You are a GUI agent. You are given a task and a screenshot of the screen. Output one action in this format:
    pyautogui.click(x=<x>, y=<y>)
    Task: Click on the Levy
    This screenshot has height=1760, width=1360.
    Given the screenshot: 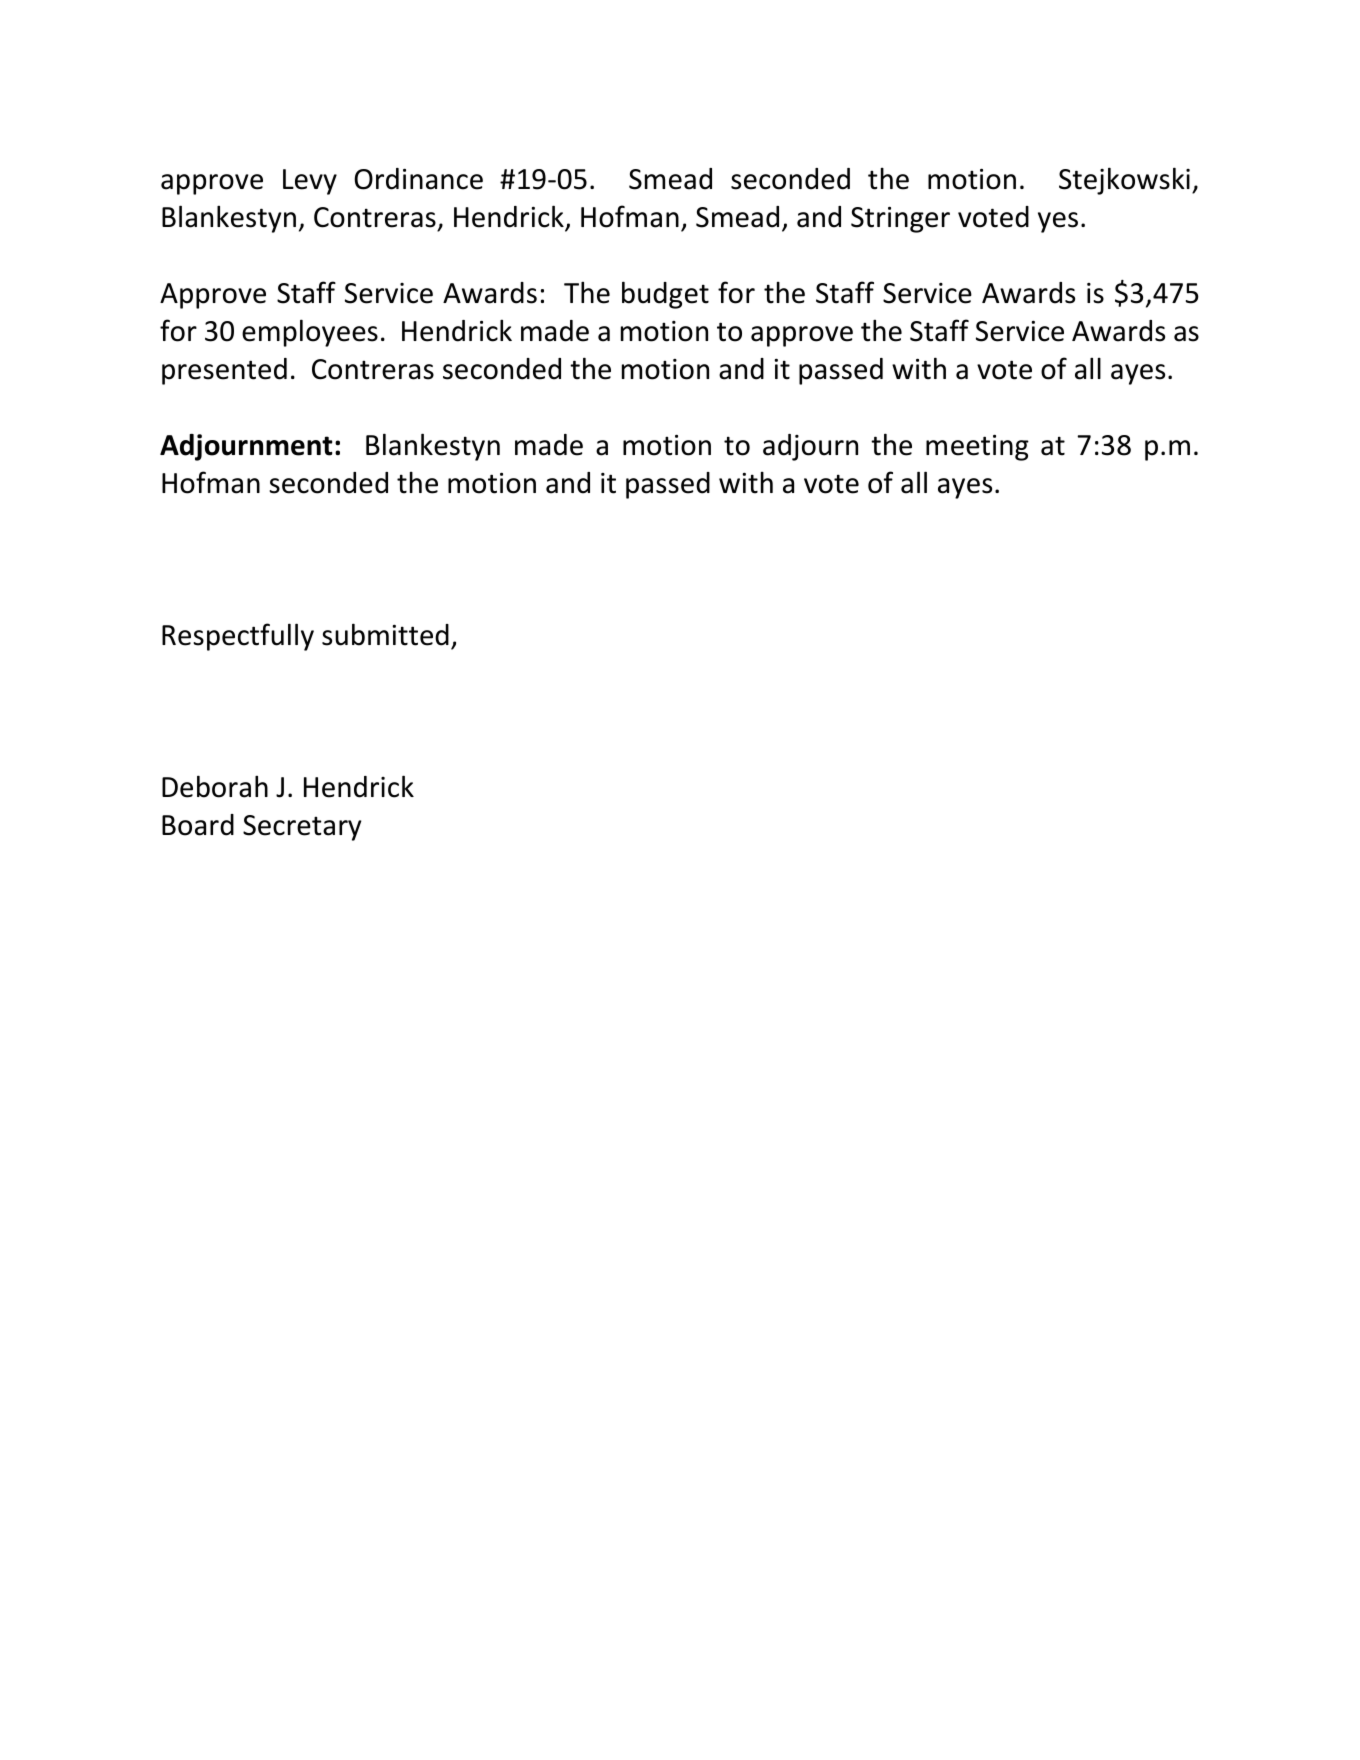 What is the action you would take?
    pyautogui.click(x=310, y=182)
